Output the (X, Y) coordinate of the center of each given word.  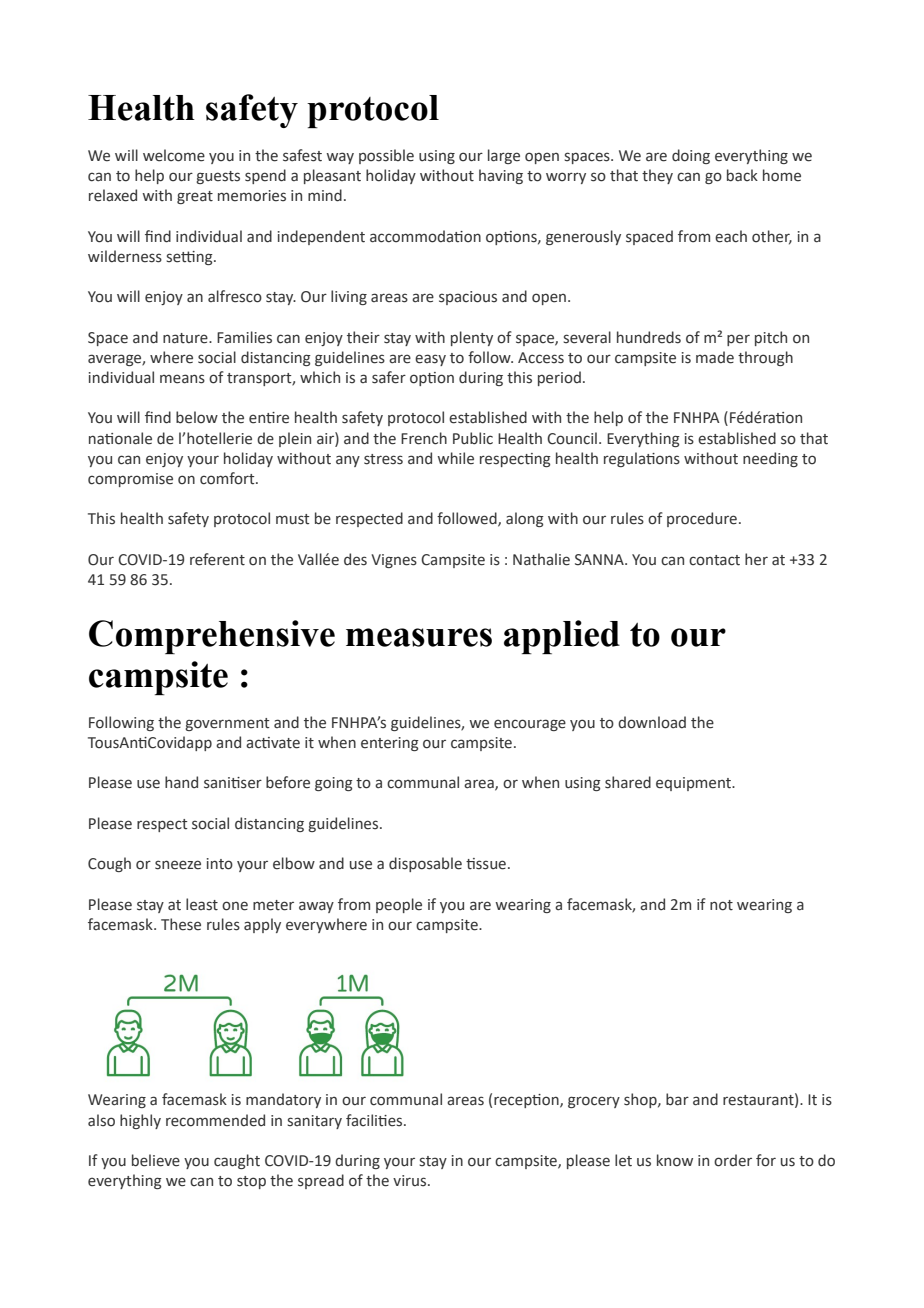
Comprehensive (212, 637)
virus (411, 1181)
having (501, 176)
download (652, 722)
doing (691, 156)
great (195, 197)
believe (156, 1160)
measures (419, 637)
